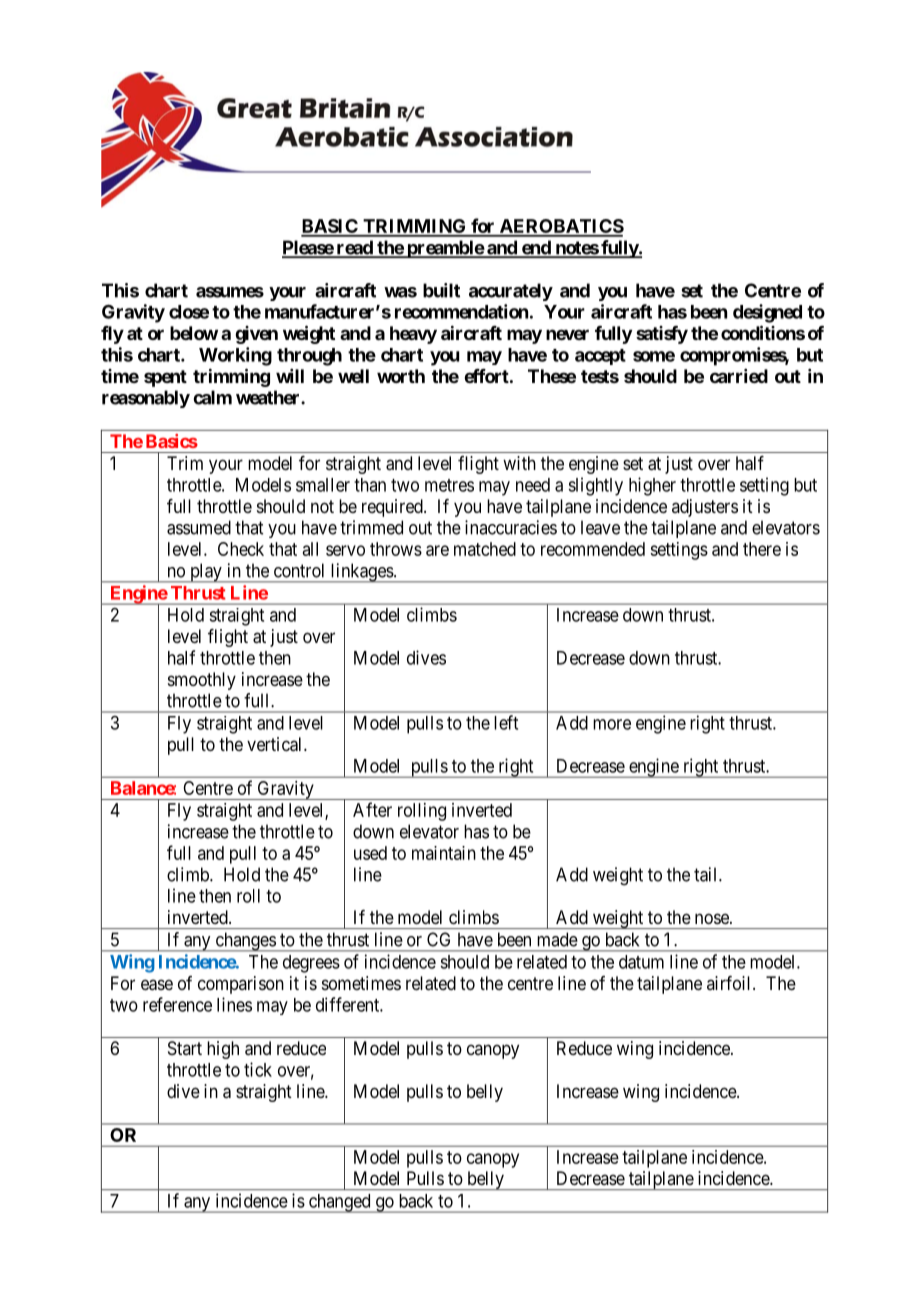  Describe the element at coordinates (241, 985) in the screenshot. I see `comparison` at that location.
